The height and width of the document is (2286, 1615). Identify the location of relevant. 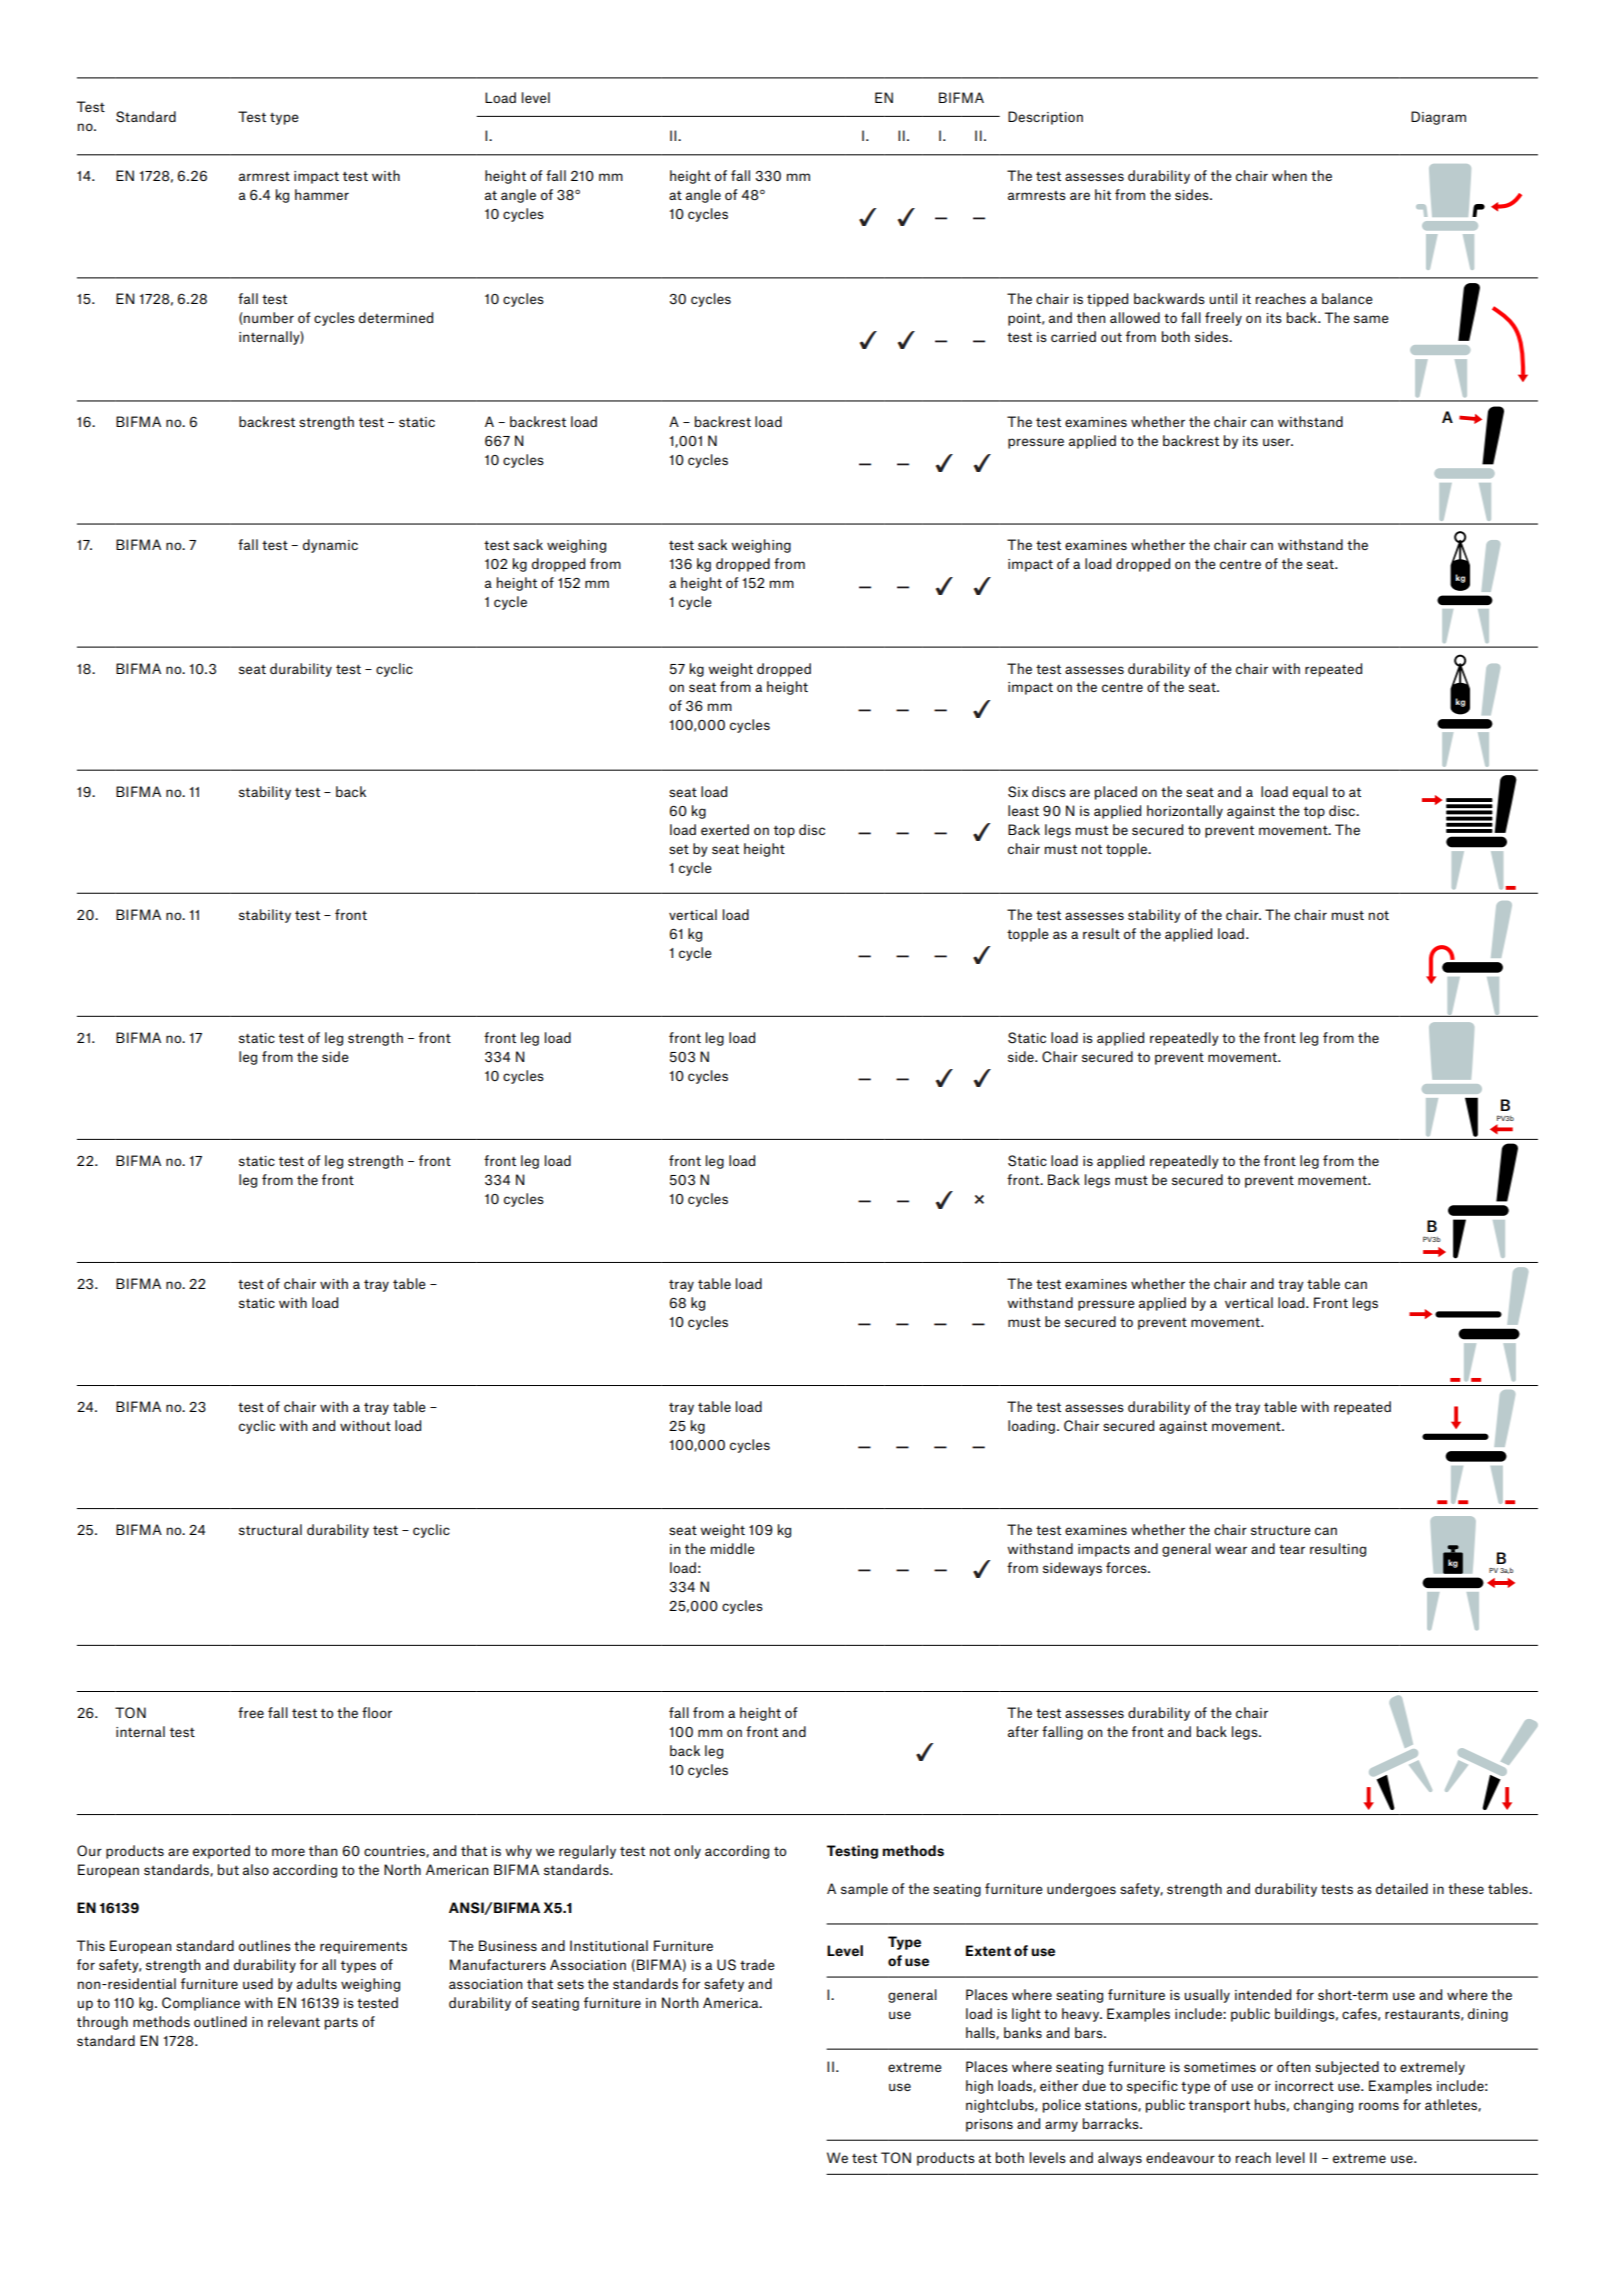
(294, 2021).
